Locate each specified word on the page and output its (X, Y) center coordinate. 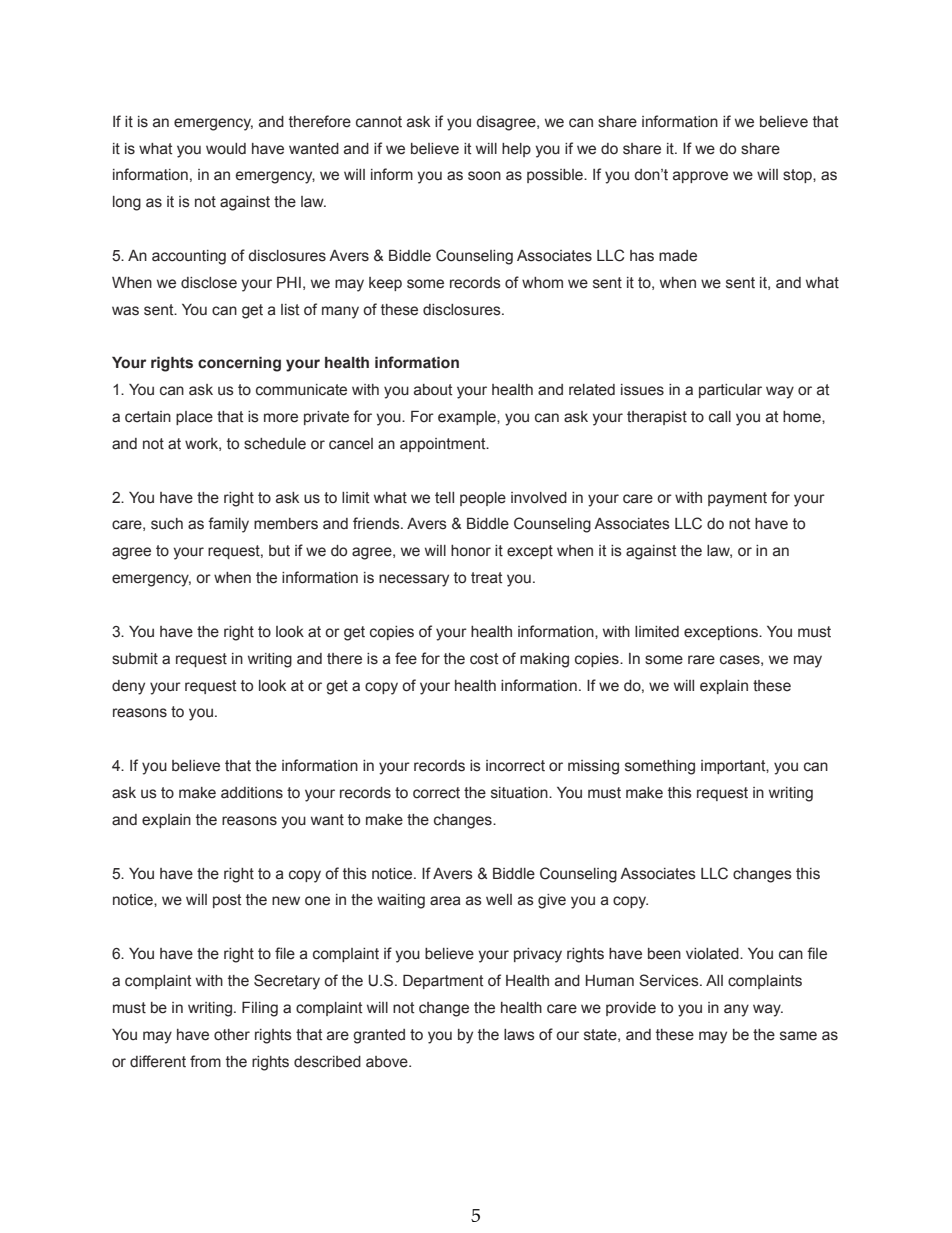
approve (700, 177)
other (232, 1035)
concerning (239, 364)
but (279, 551)
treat (486, 578)
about (433, 390)
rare (701, 660)
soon (484, 176)
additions (252, 793)
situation (520, 793)
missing (593, 767)
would (226, 149)
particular (730, 391)
